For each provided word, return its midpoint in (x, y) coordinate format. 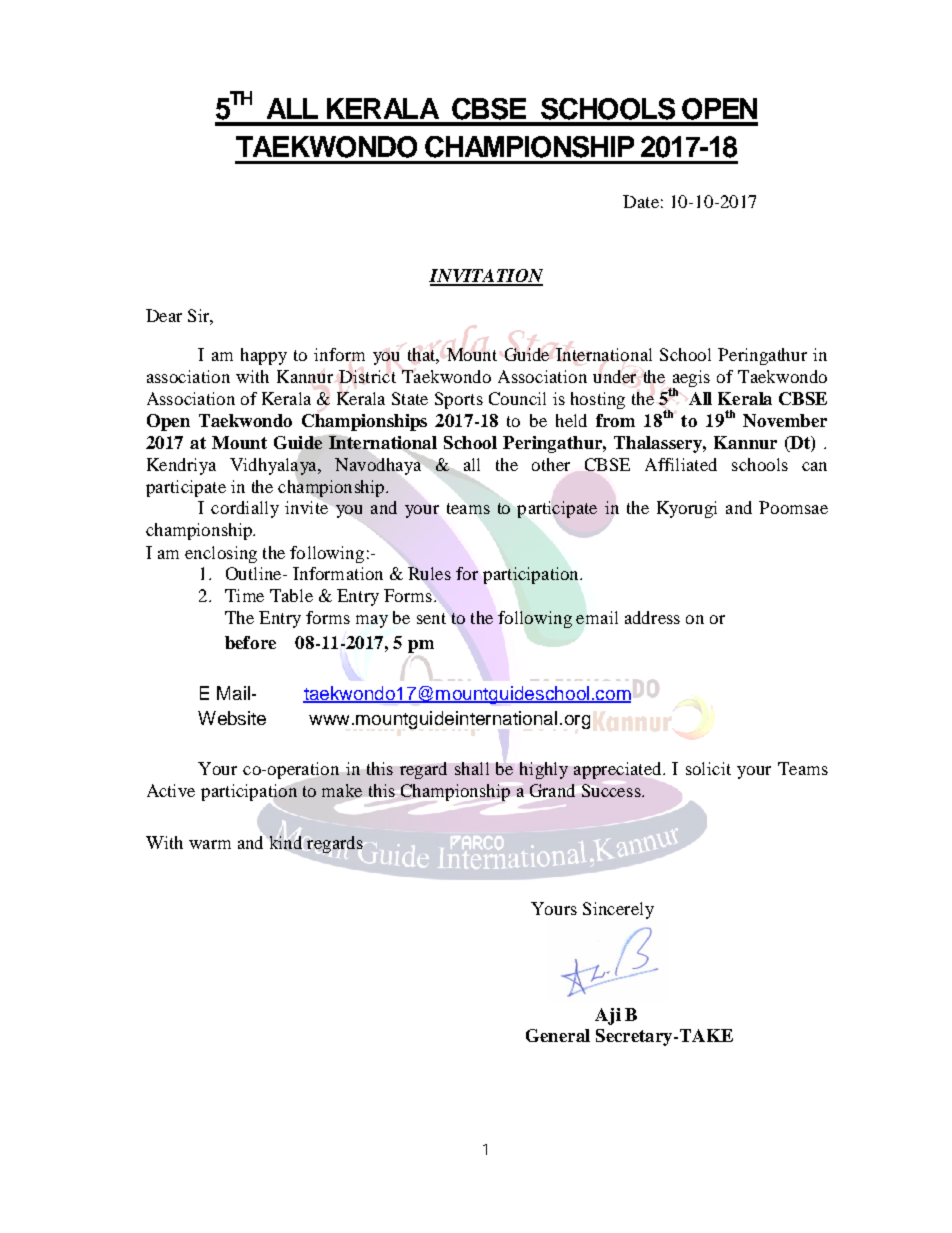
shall (472, 768)
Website (232, 718)
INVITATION (486, 277)
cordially (245, 509)
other (551, 464)
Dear (164, 315)
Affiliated (681, 464)
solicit (708, 768)
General (558, 1035)
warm (210, 844)
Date (641, 201)
